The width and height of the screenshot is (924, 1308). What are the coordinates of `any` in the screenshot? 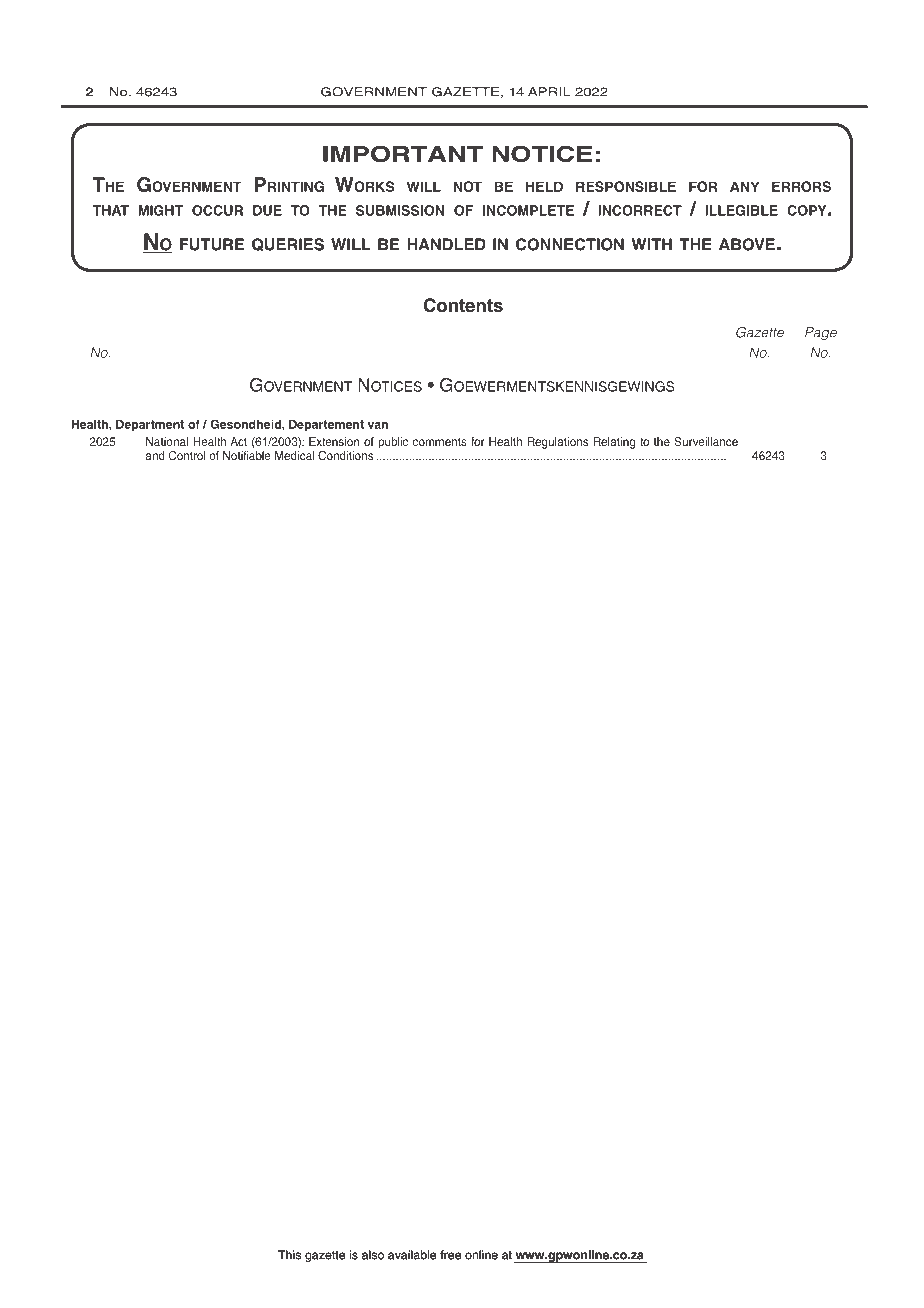 It's located at (744, 186).
